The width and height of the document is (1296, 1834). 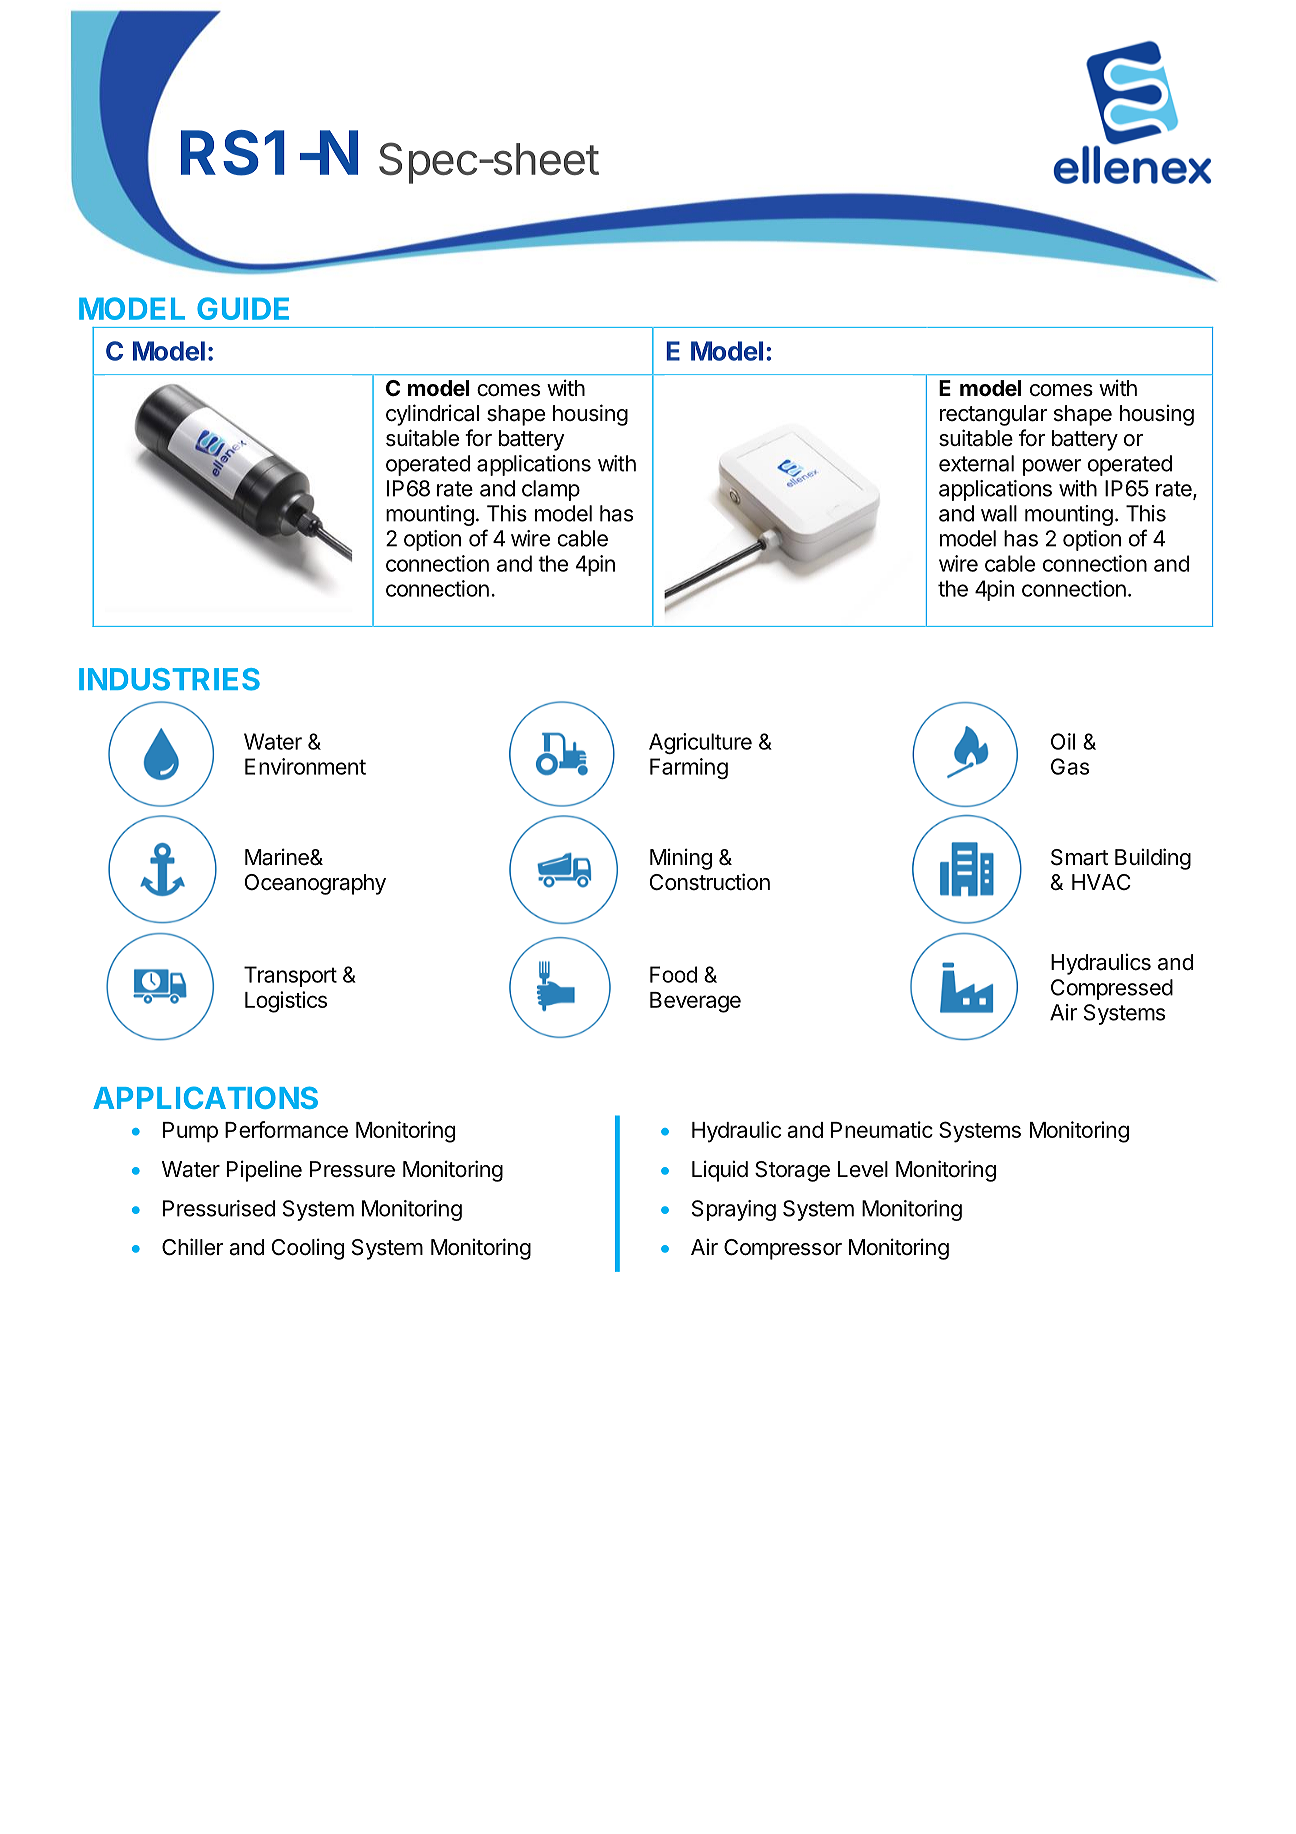 What do you see at coordinates (286, 1002) in the document?
I see `Logistics` at bounding box center [286, 1002].
